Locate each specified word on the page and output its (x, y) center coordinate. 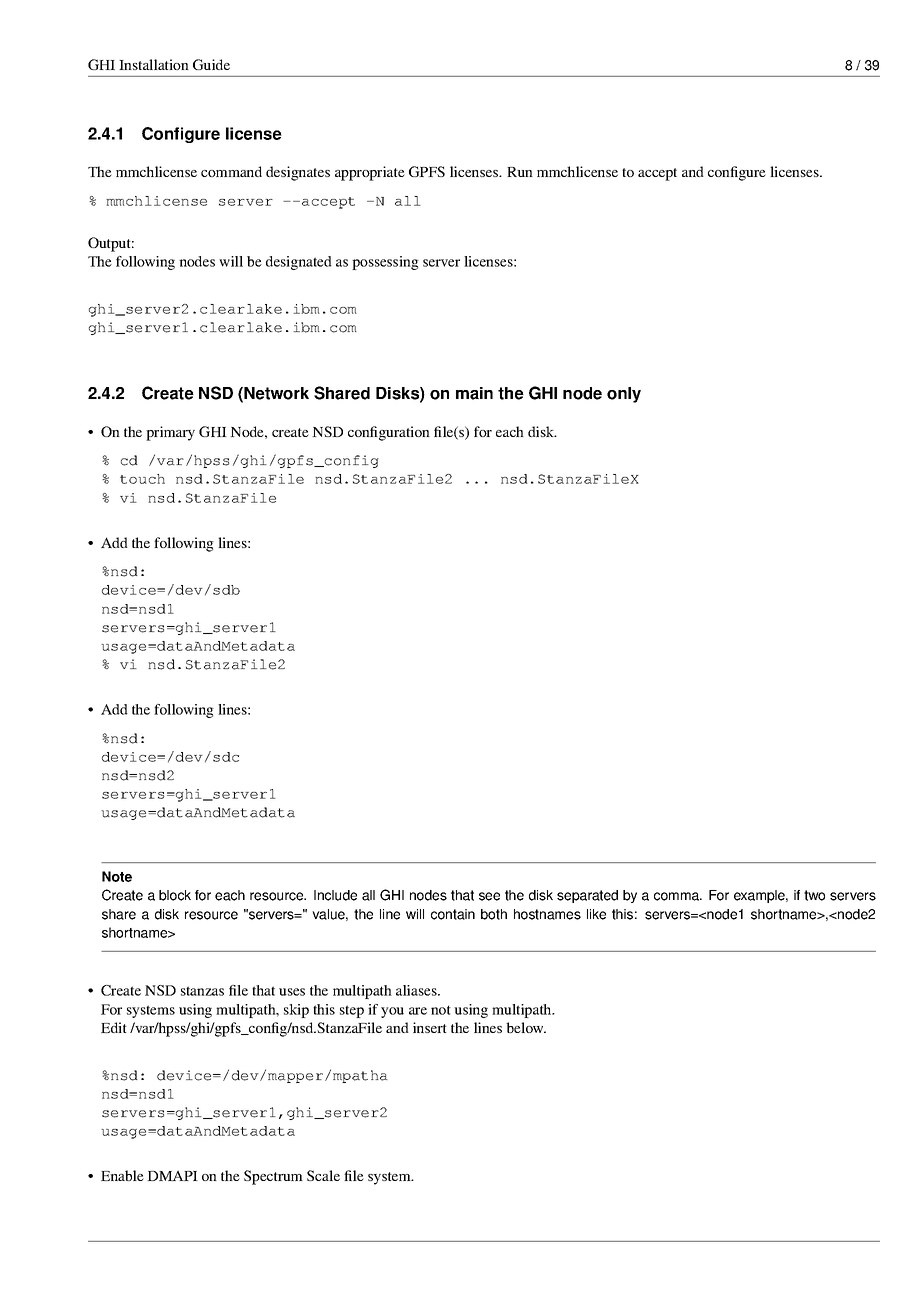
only (624, 395)
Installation (154, 64)
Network (276, 393)
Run (520, 172)
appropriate (370, 173)
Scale (323, 1175)
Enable (122, 1175)
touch (142, 479)
